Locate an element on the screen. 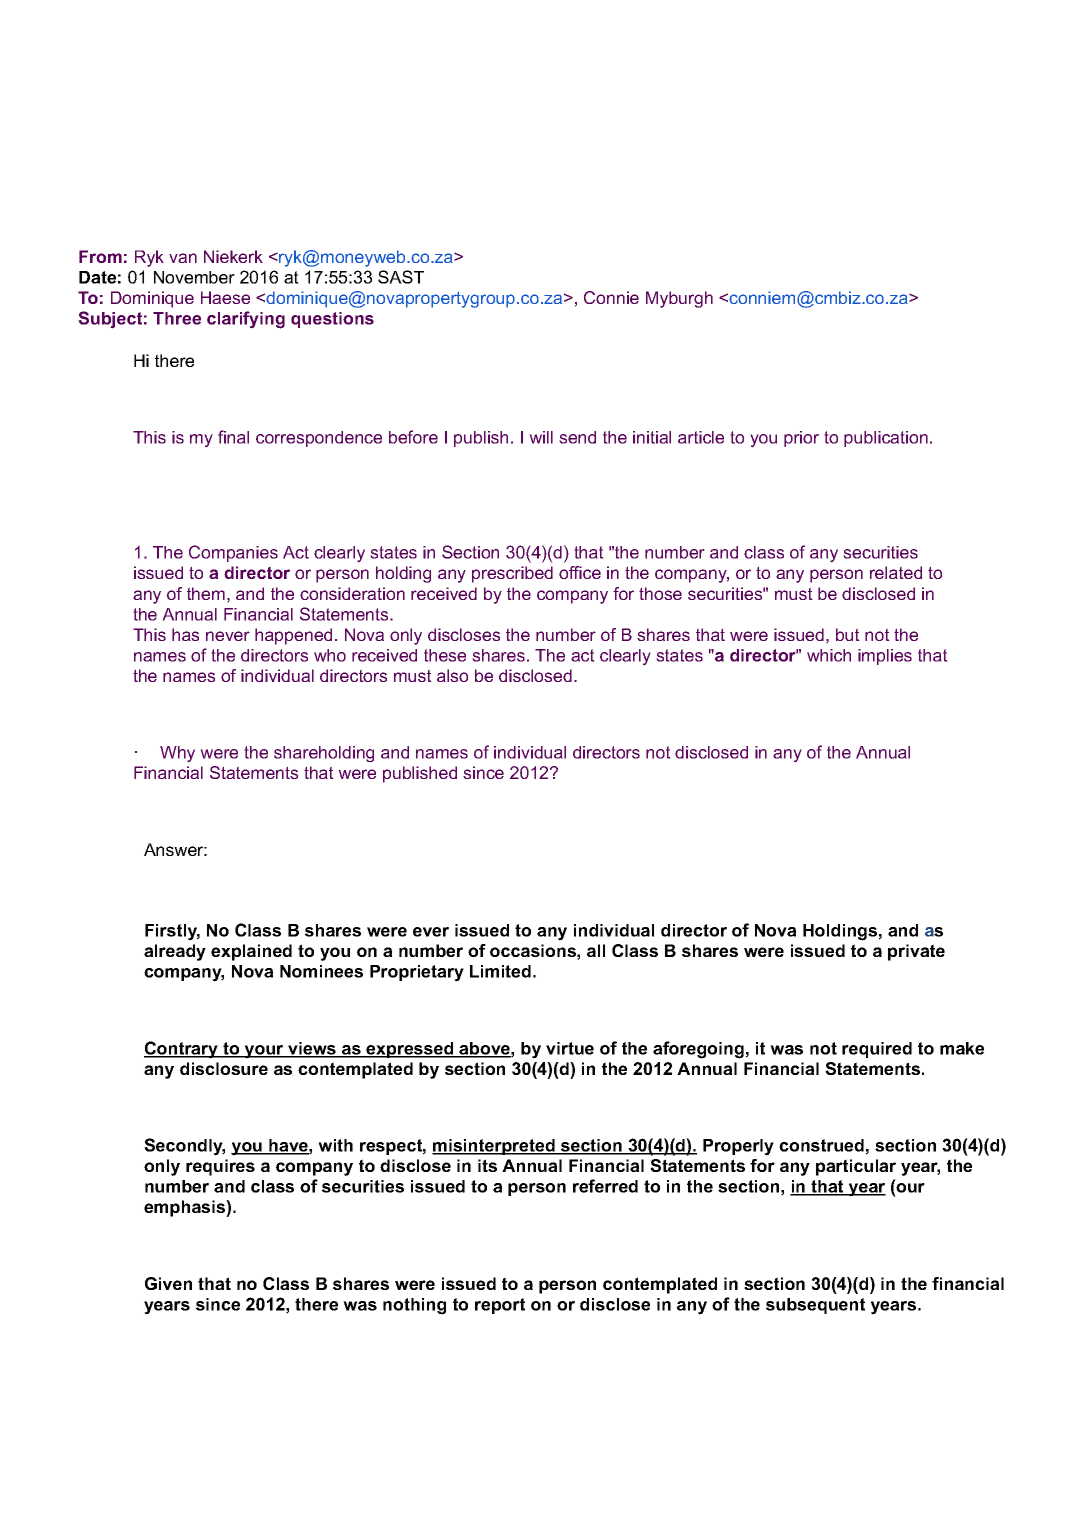 The width and height of the screenshot is (1084, 1533). SAST is located at coordinates (401, 277).
